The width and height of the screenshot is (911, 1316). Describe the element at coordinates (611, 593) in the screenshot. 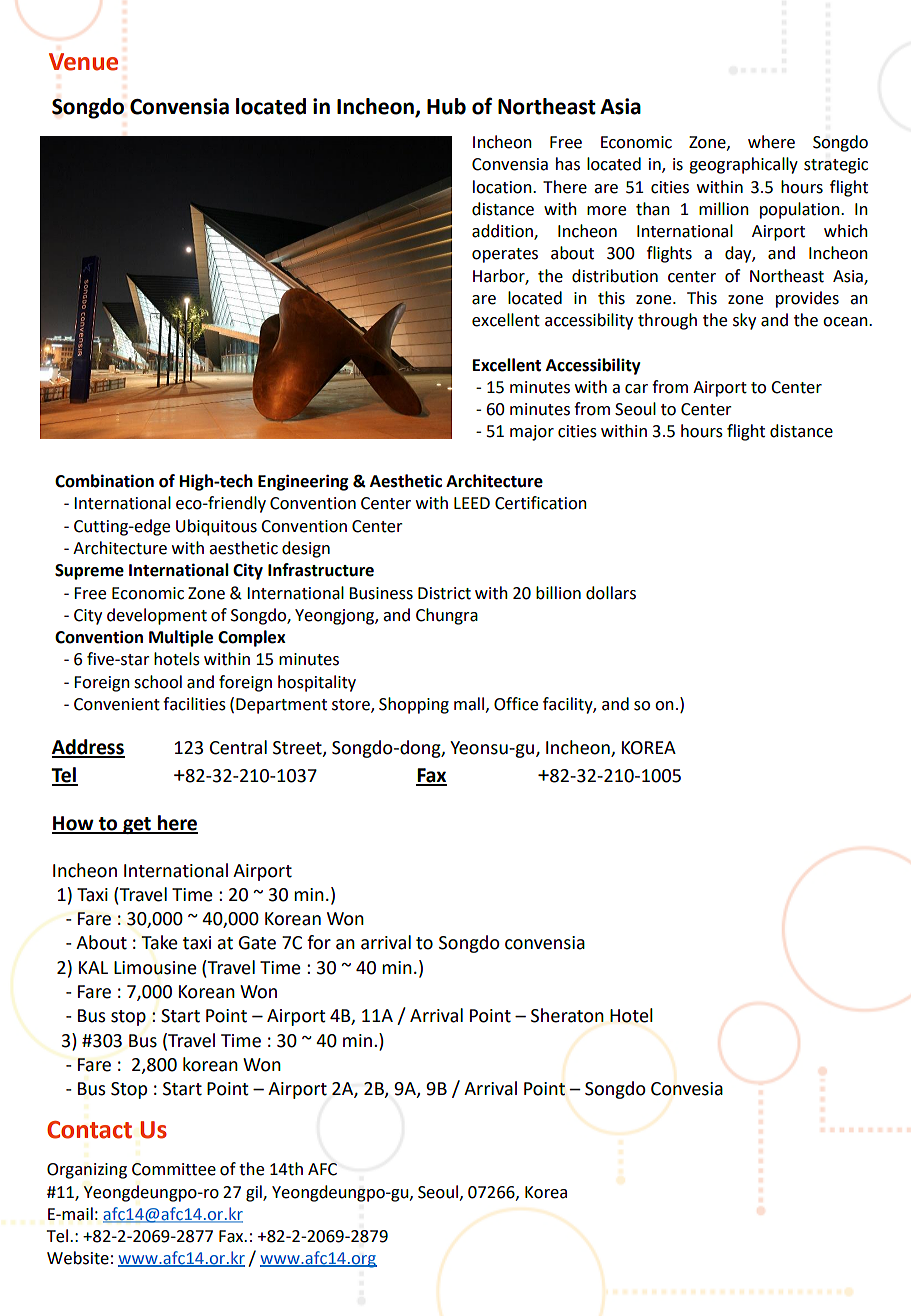

I see `dollars` at that location.
